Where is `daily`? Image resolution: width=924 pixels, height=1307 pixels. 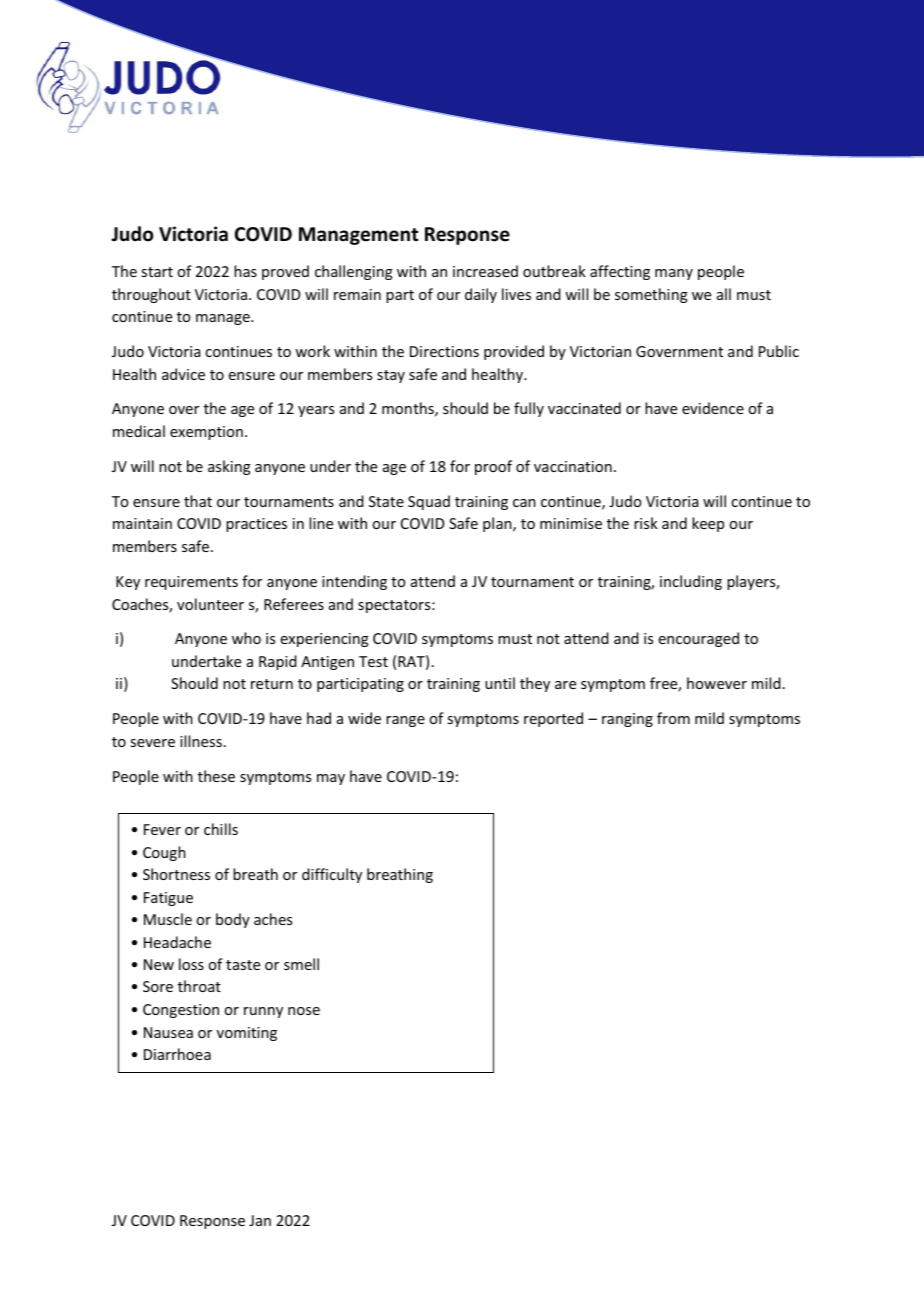
daily is located at coordinates (481, 295).
